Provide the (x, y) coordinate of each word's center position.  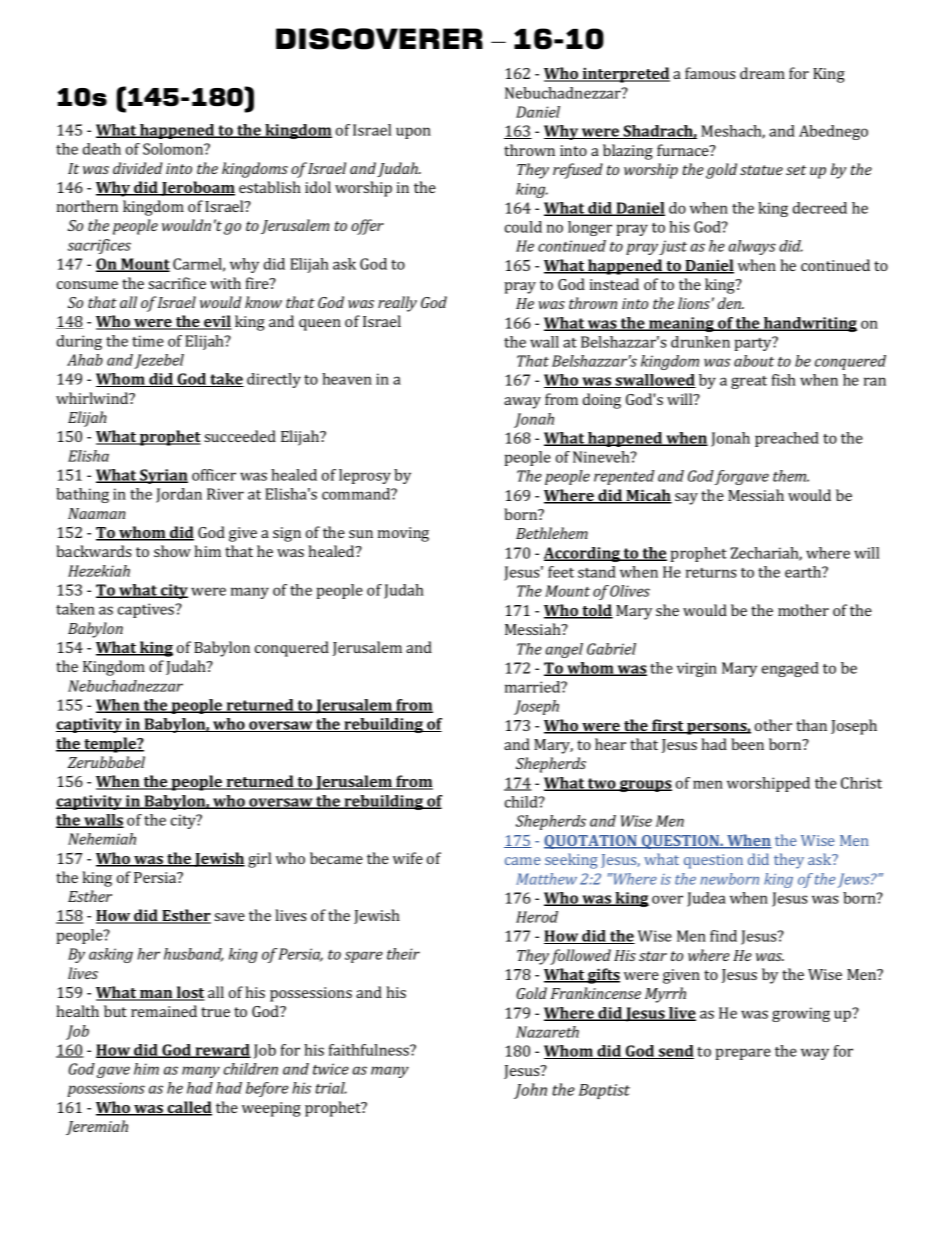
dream (762, 73)
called (188, 1108)
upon (413, 133)
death (102, 149)
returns (711, 573)
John (530, 1091)
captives (147, 610)
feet (561, 572)
